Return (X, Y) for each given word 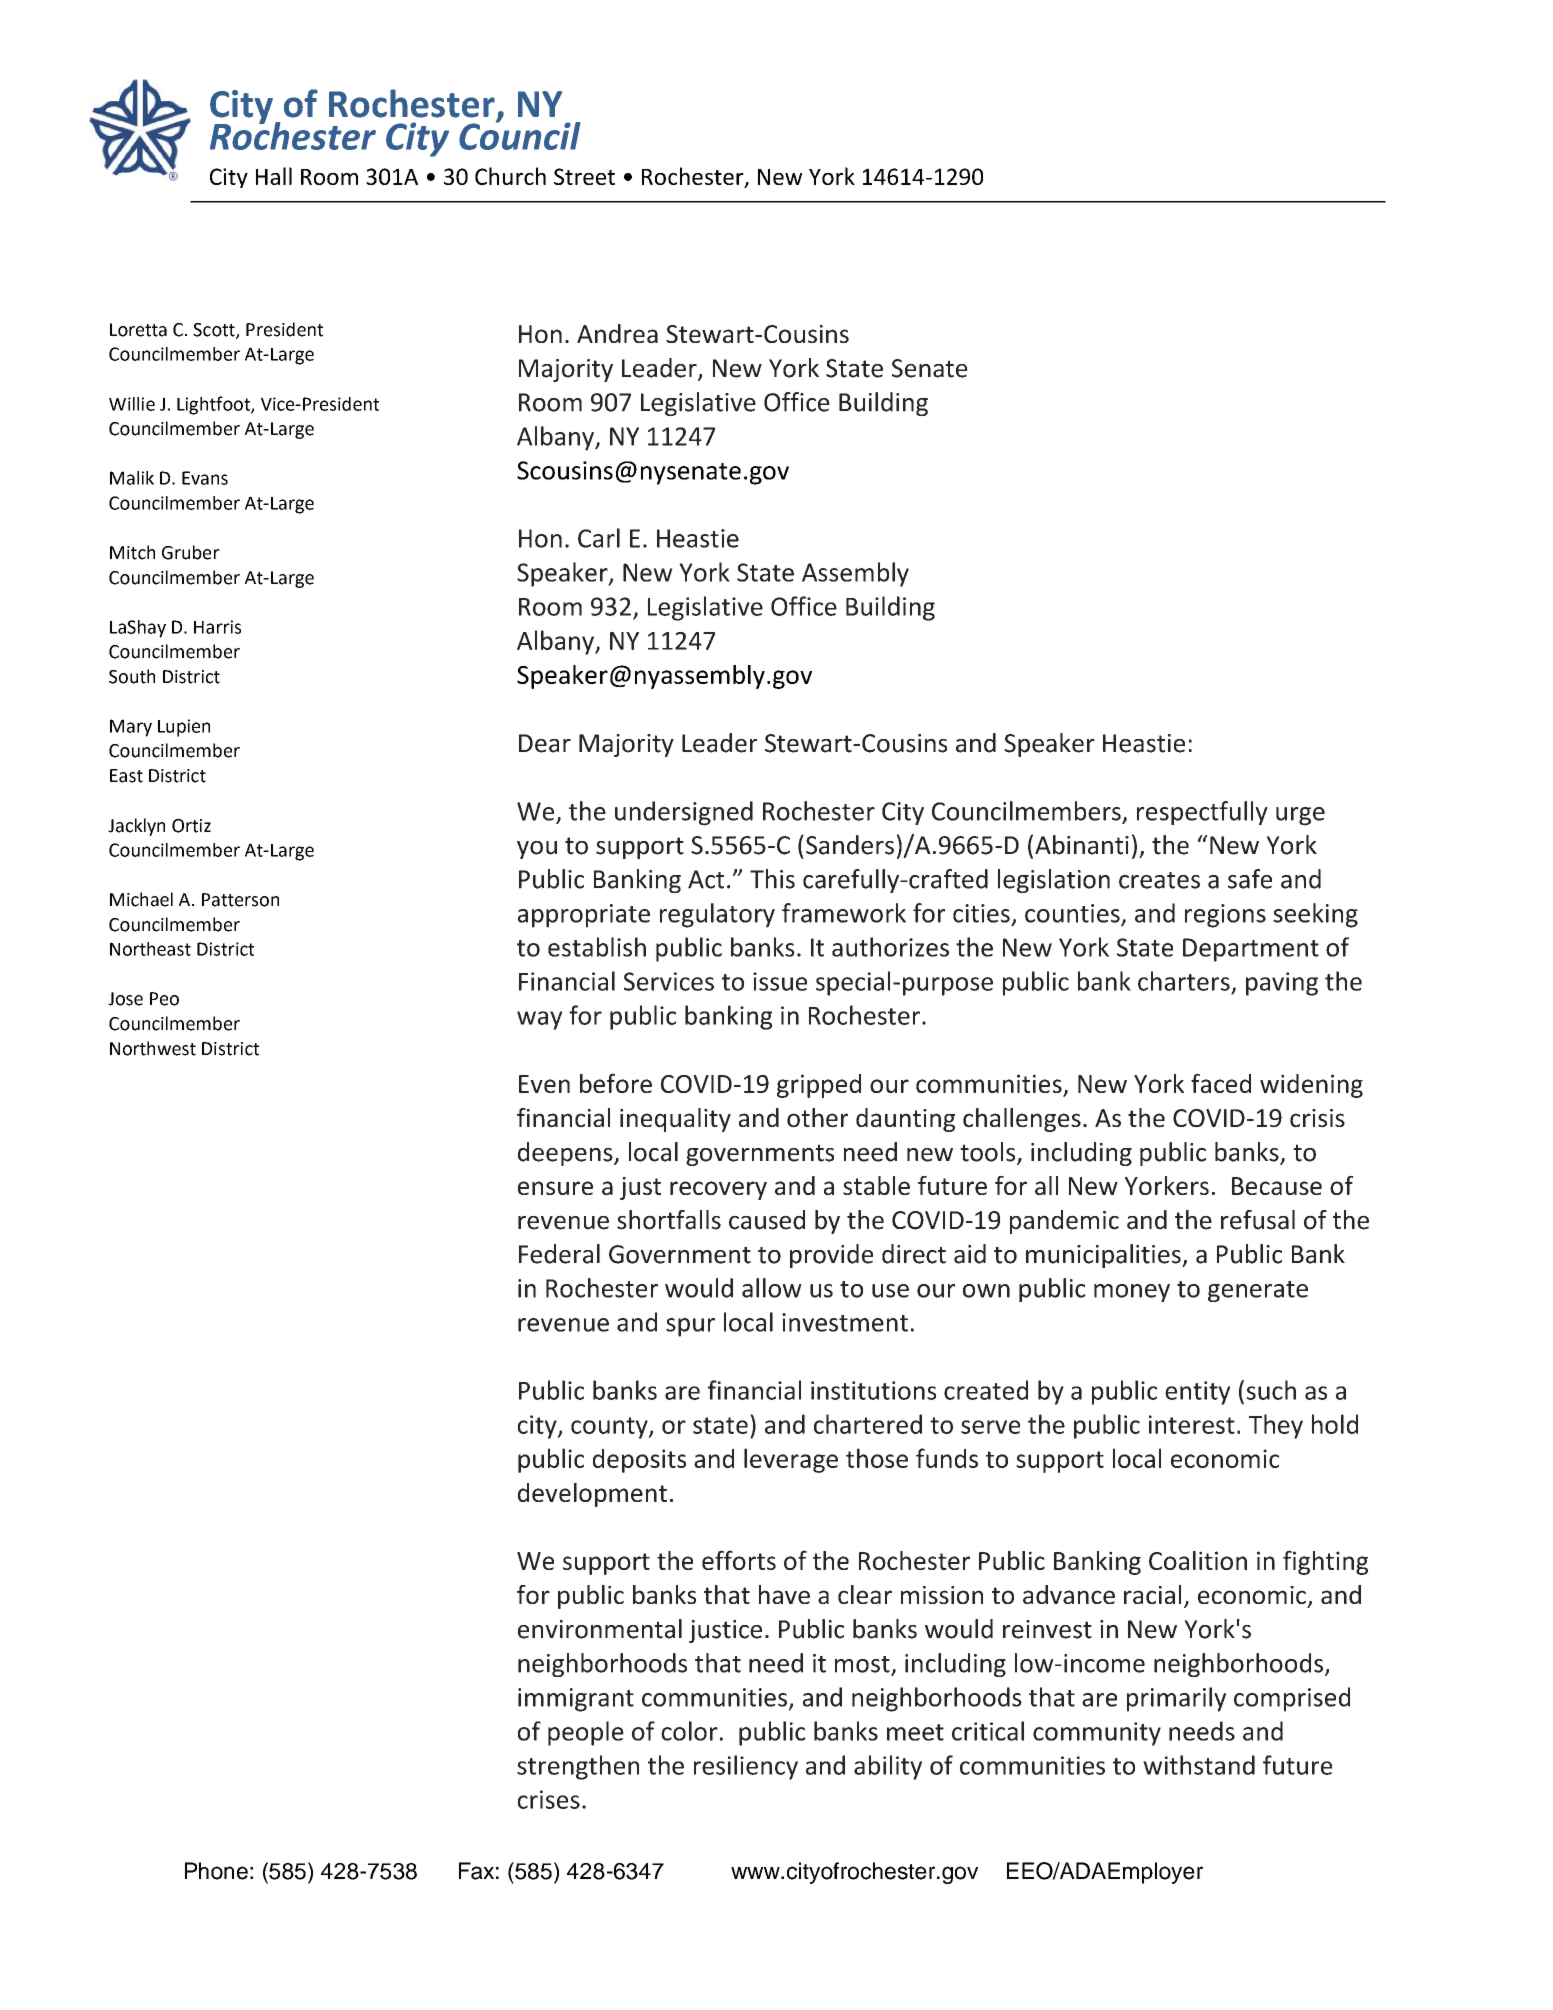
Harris (217, 627)
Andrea (617, 333)
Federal (559, 1254)
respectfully (1202, 813)
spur (690, 1327)
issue (780, 981)
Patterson (240, 900)
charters (1184, 981)
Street (584, 176)
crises (549, 1799)
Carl (599, 538)
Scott (215, 331)
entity (1197, 1393)
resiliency (746, 1767)
